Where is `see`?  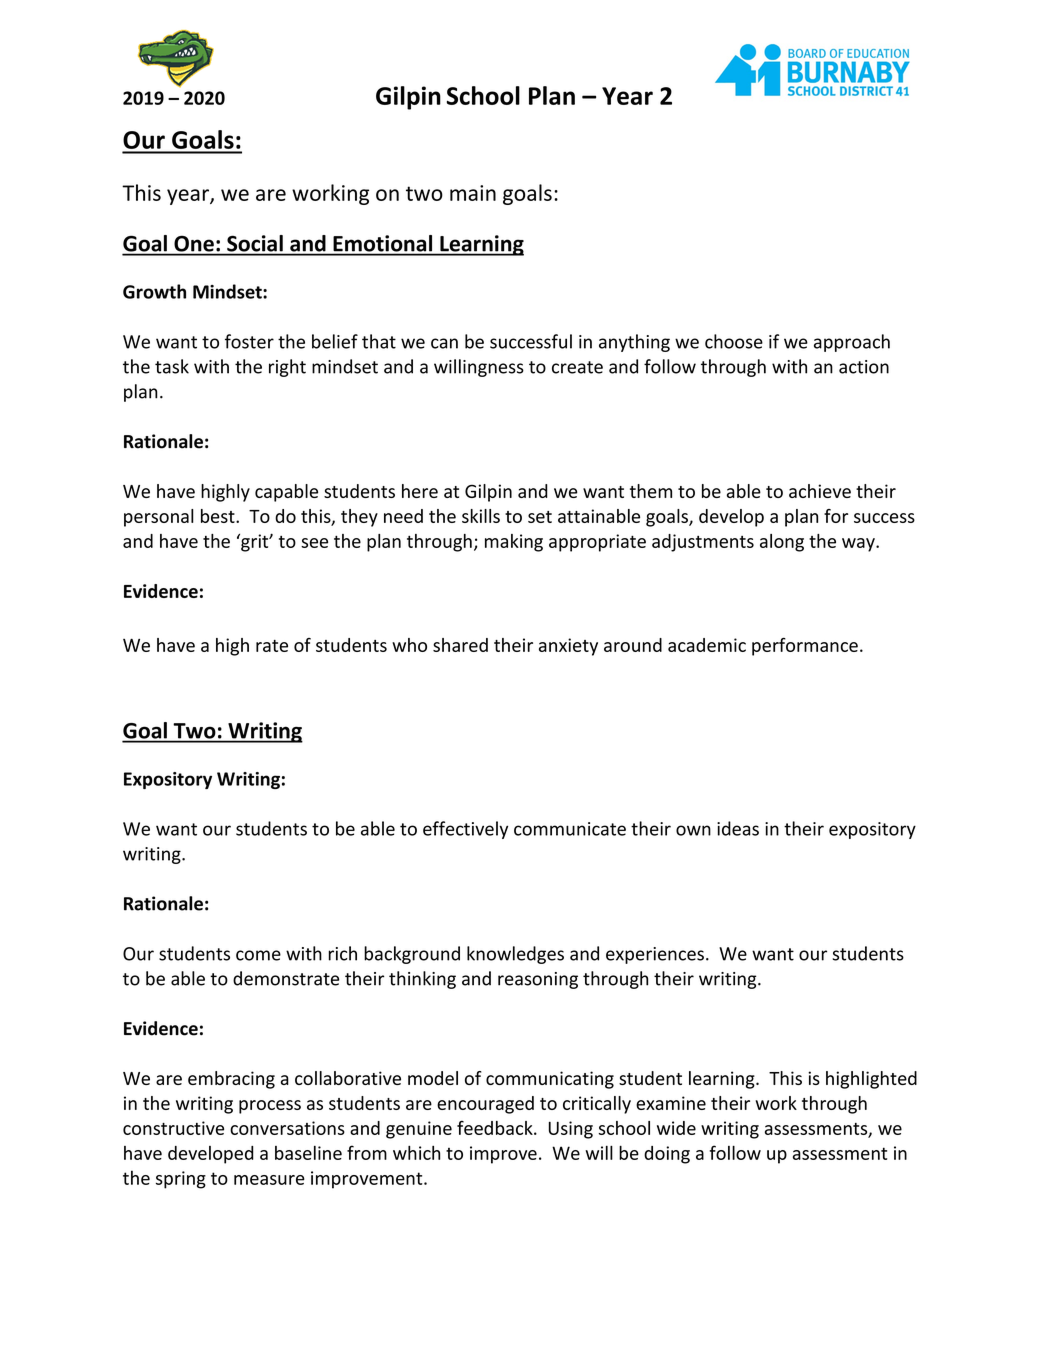
see is located at coordinates (314, 543).
